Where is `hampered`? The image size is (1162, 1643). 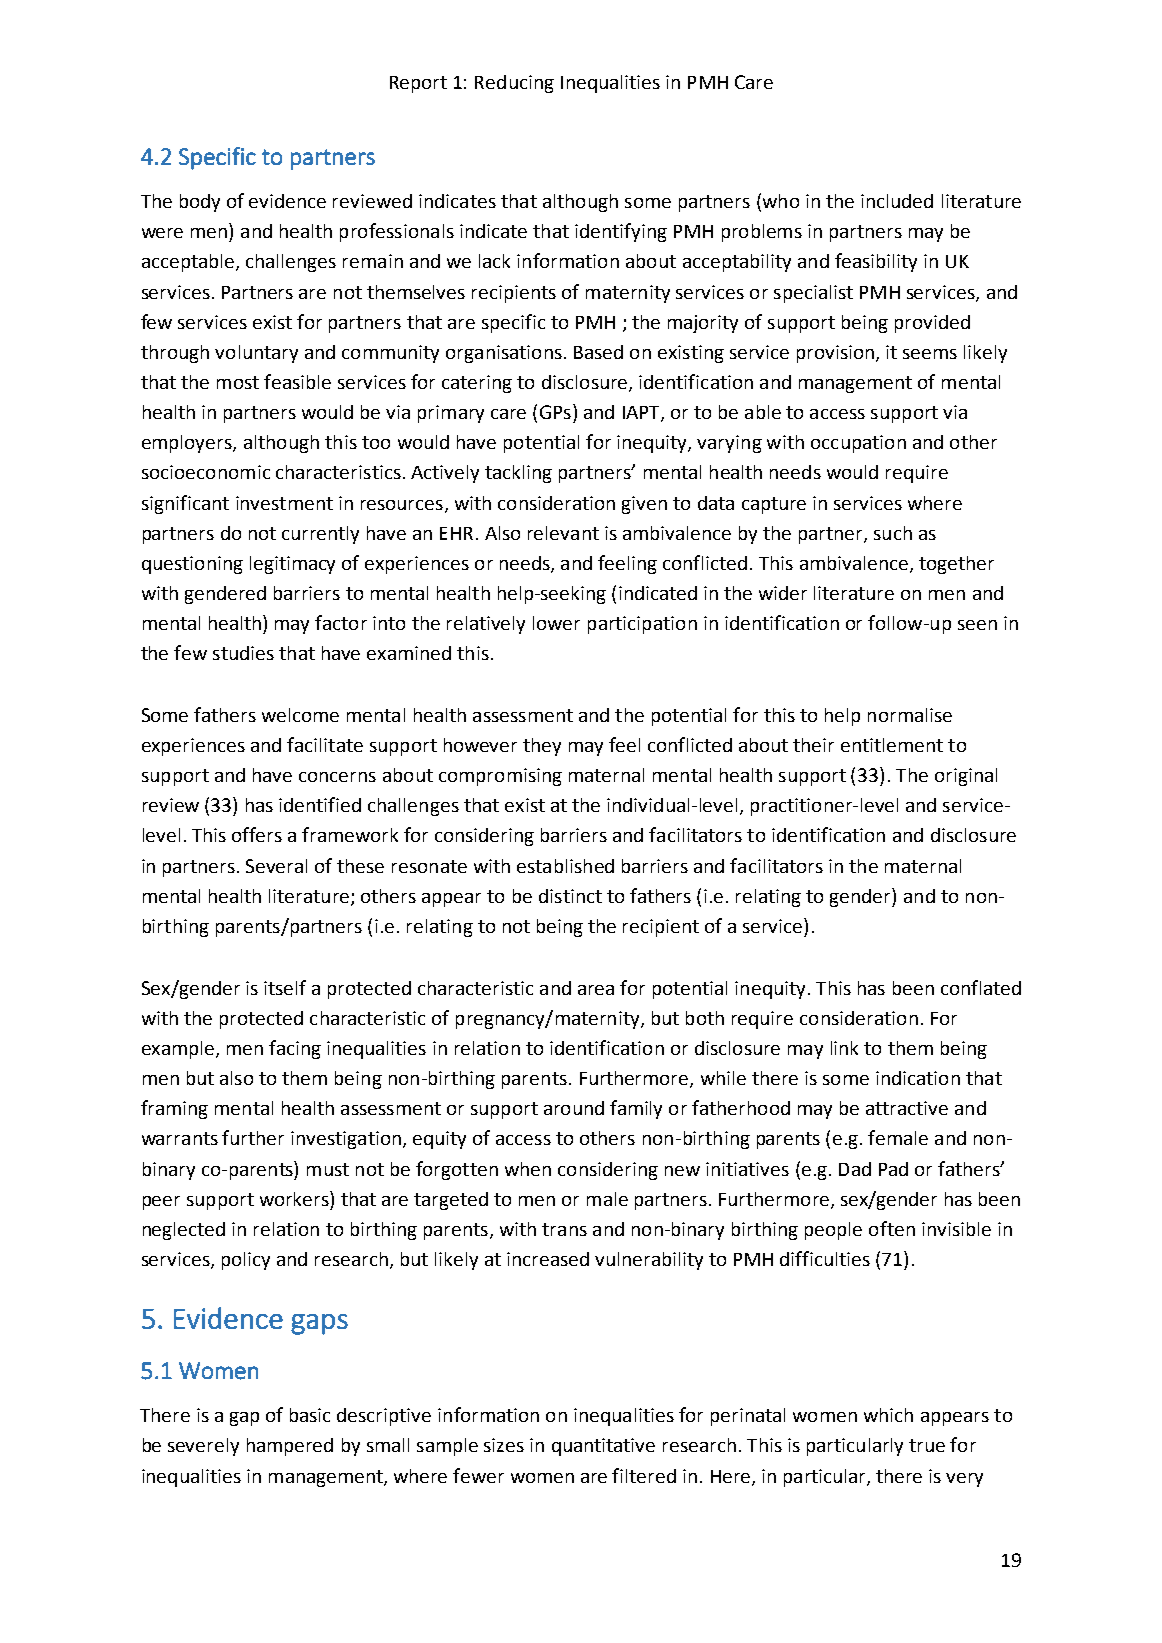
hampered is located at coordinates (290, 1447).
